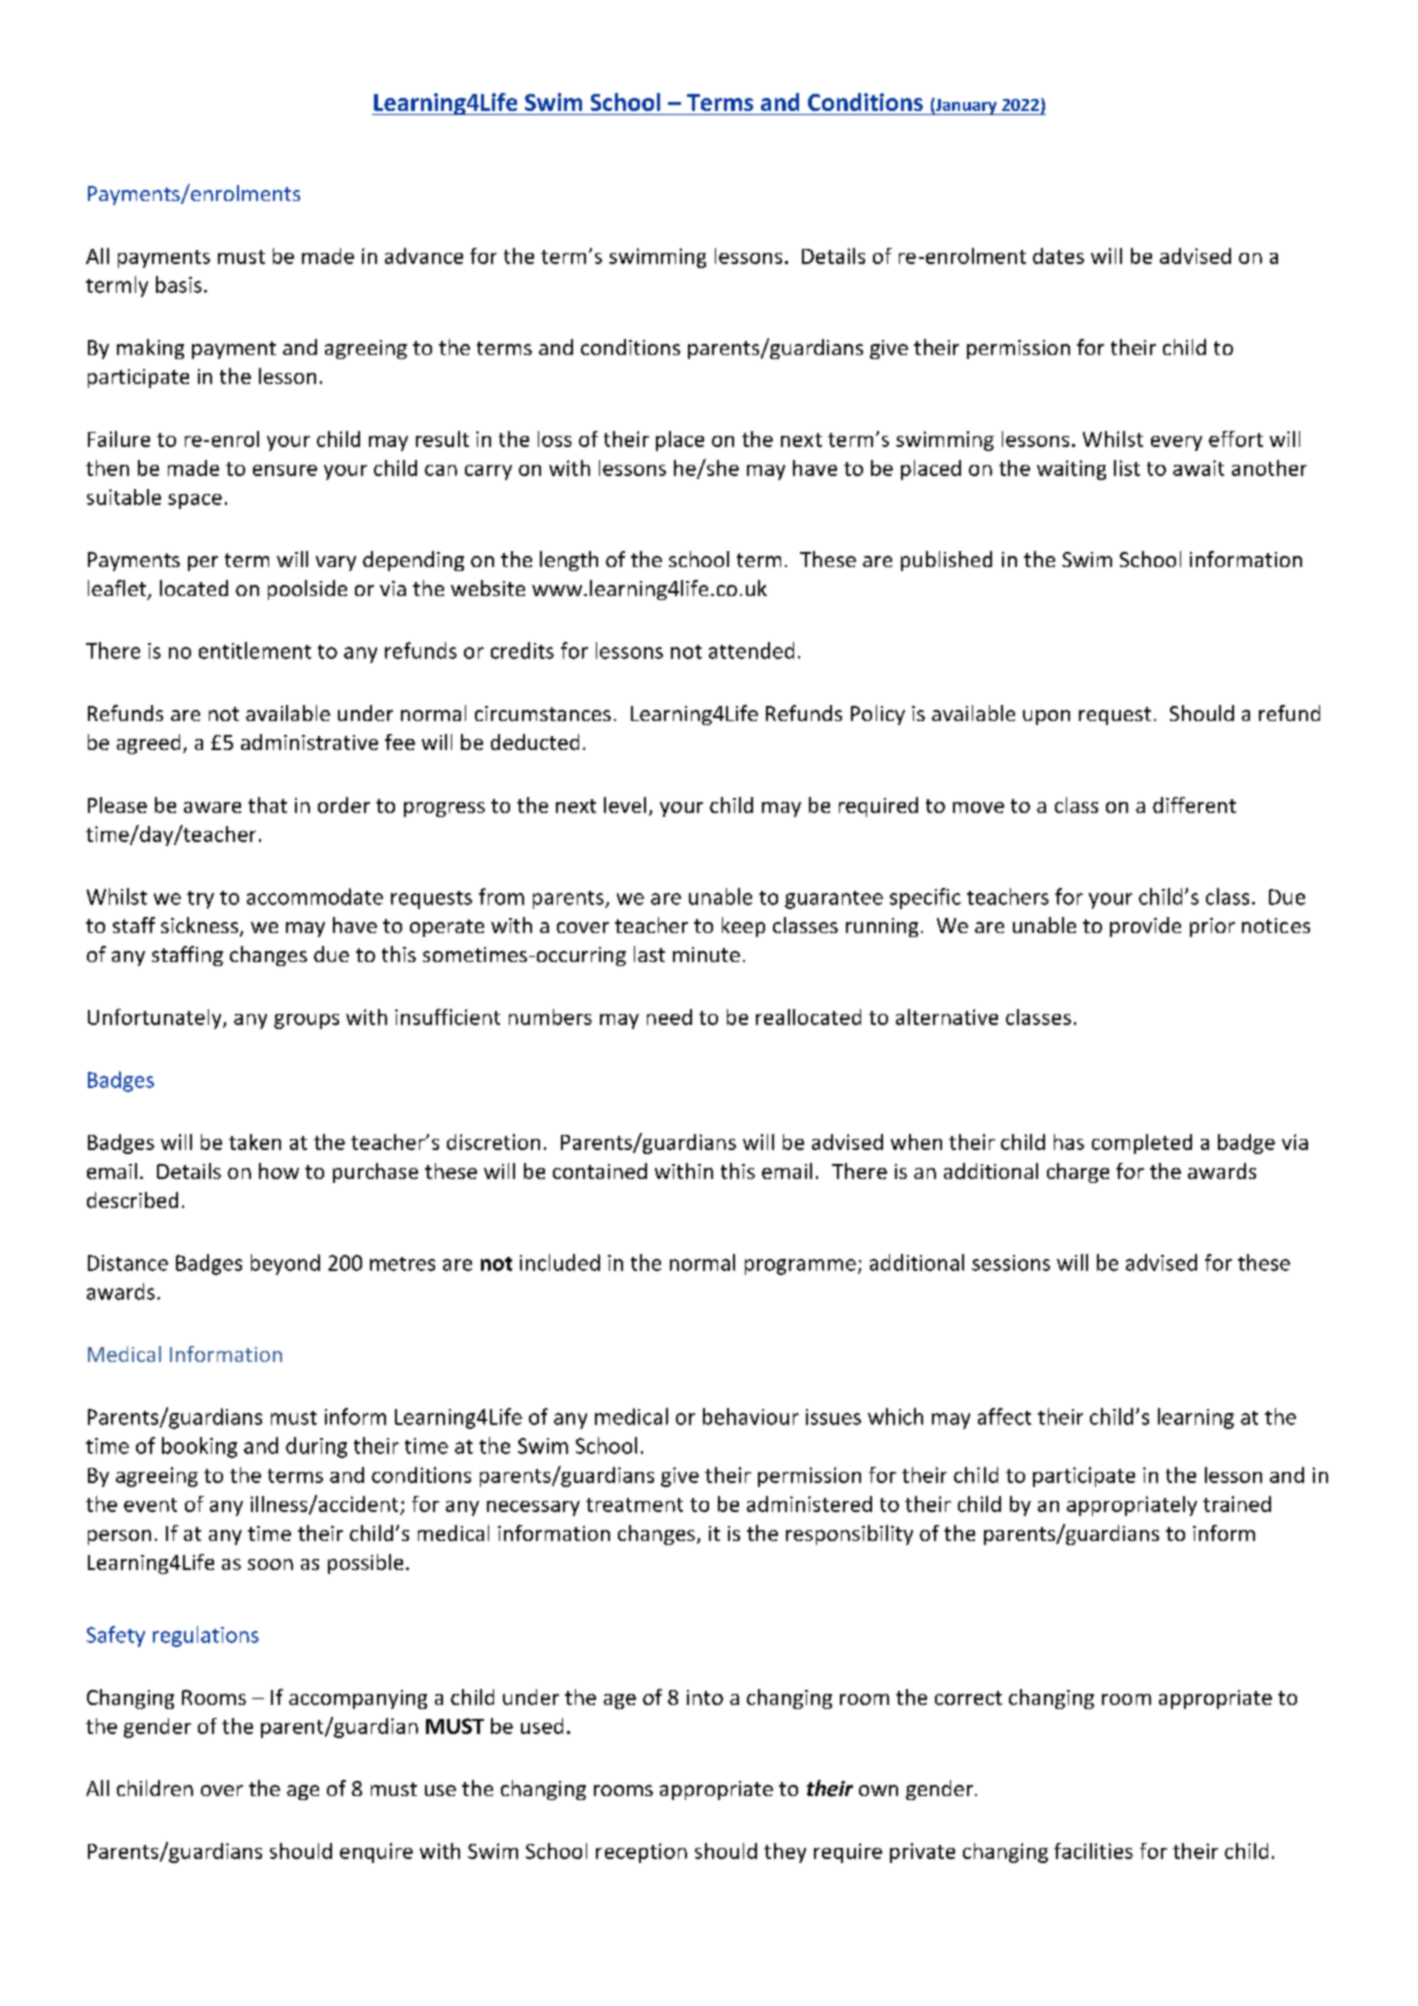  I want to click on completed, so click(1142, 1144).
